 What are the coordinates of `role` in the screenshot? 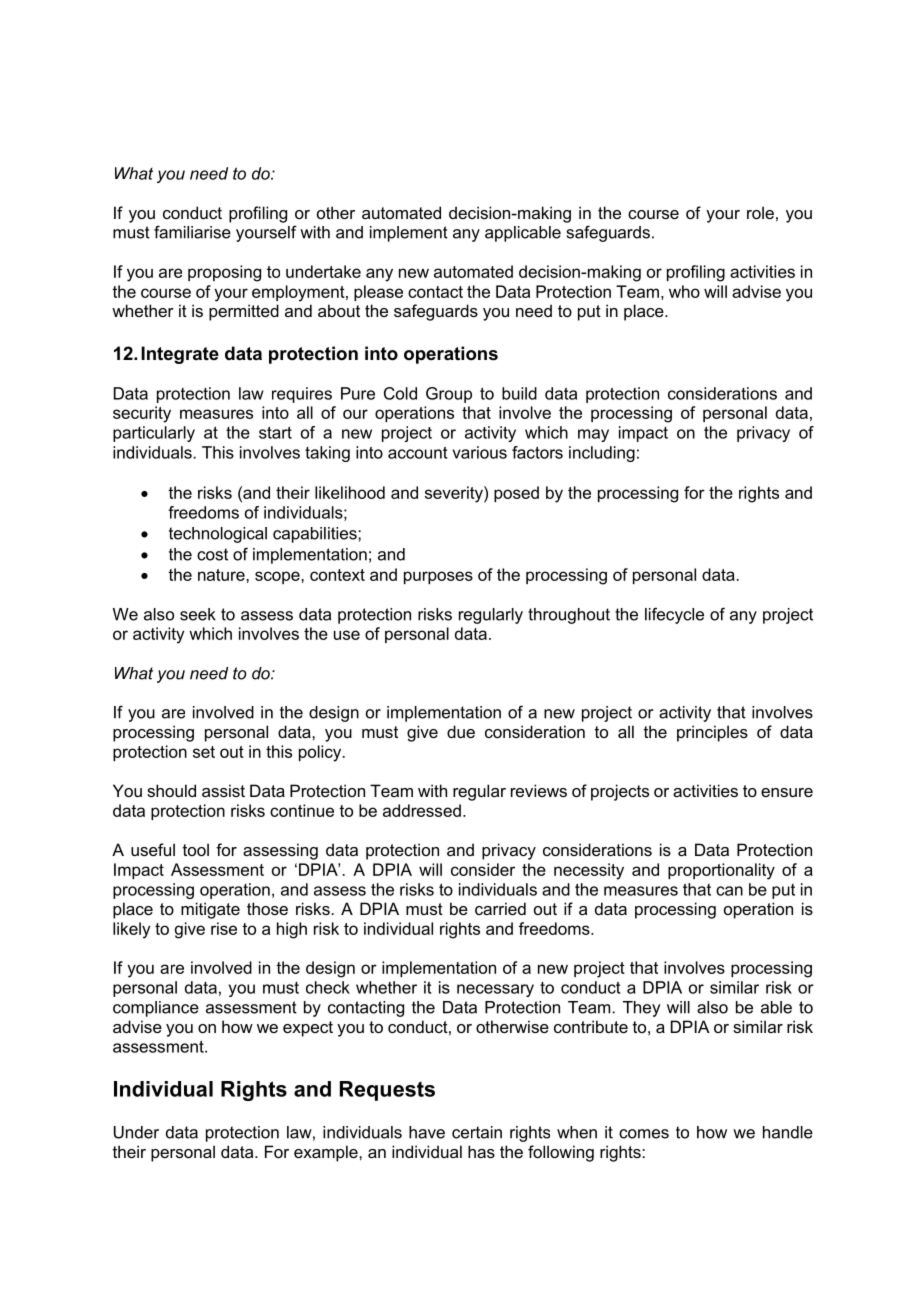 It's located at (760, 212).
